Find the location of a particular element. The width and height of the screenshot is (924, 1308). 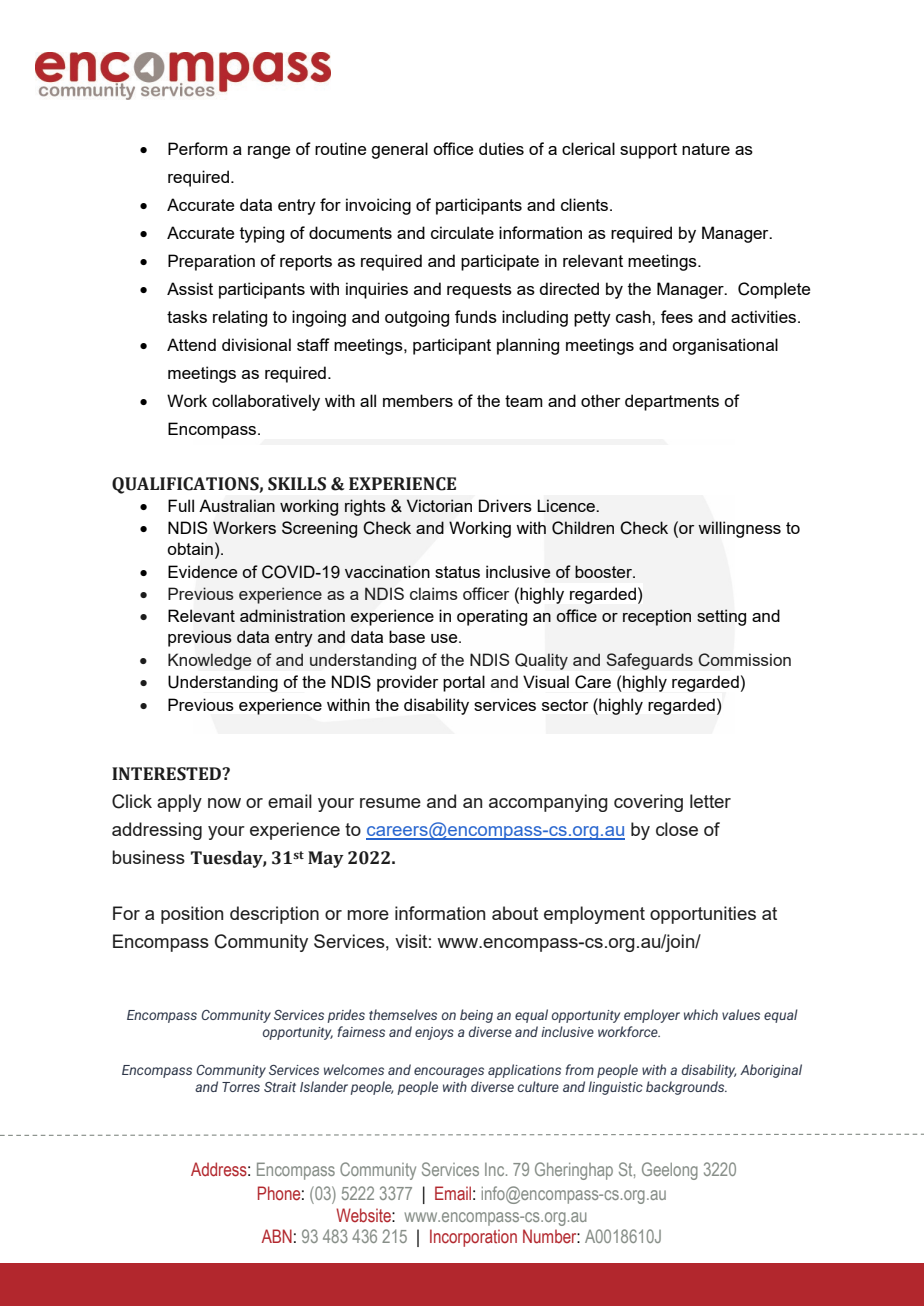

circulate is located at coordinates (462, 232).
